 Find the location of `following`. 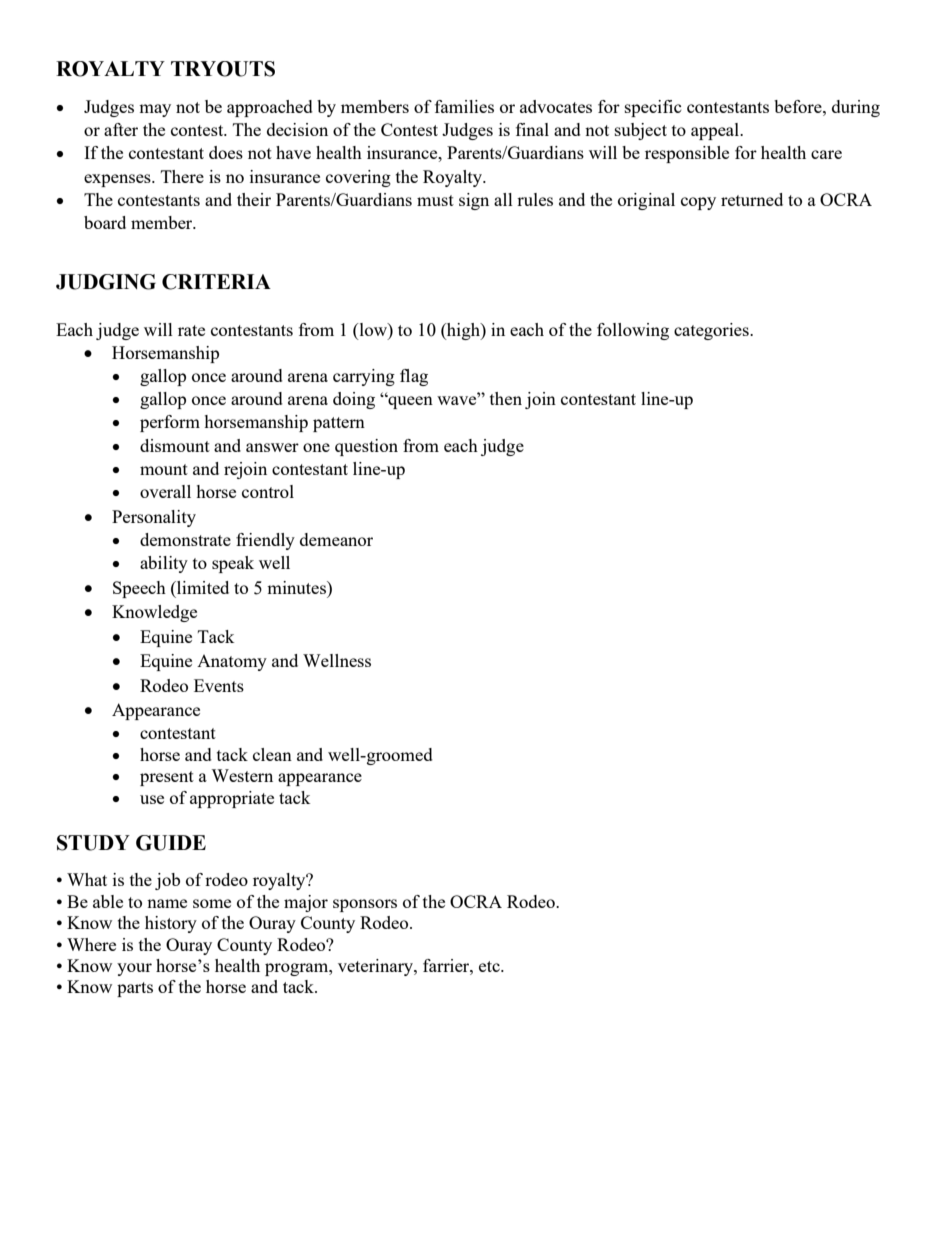

following is located at coordinates (633, 331).
